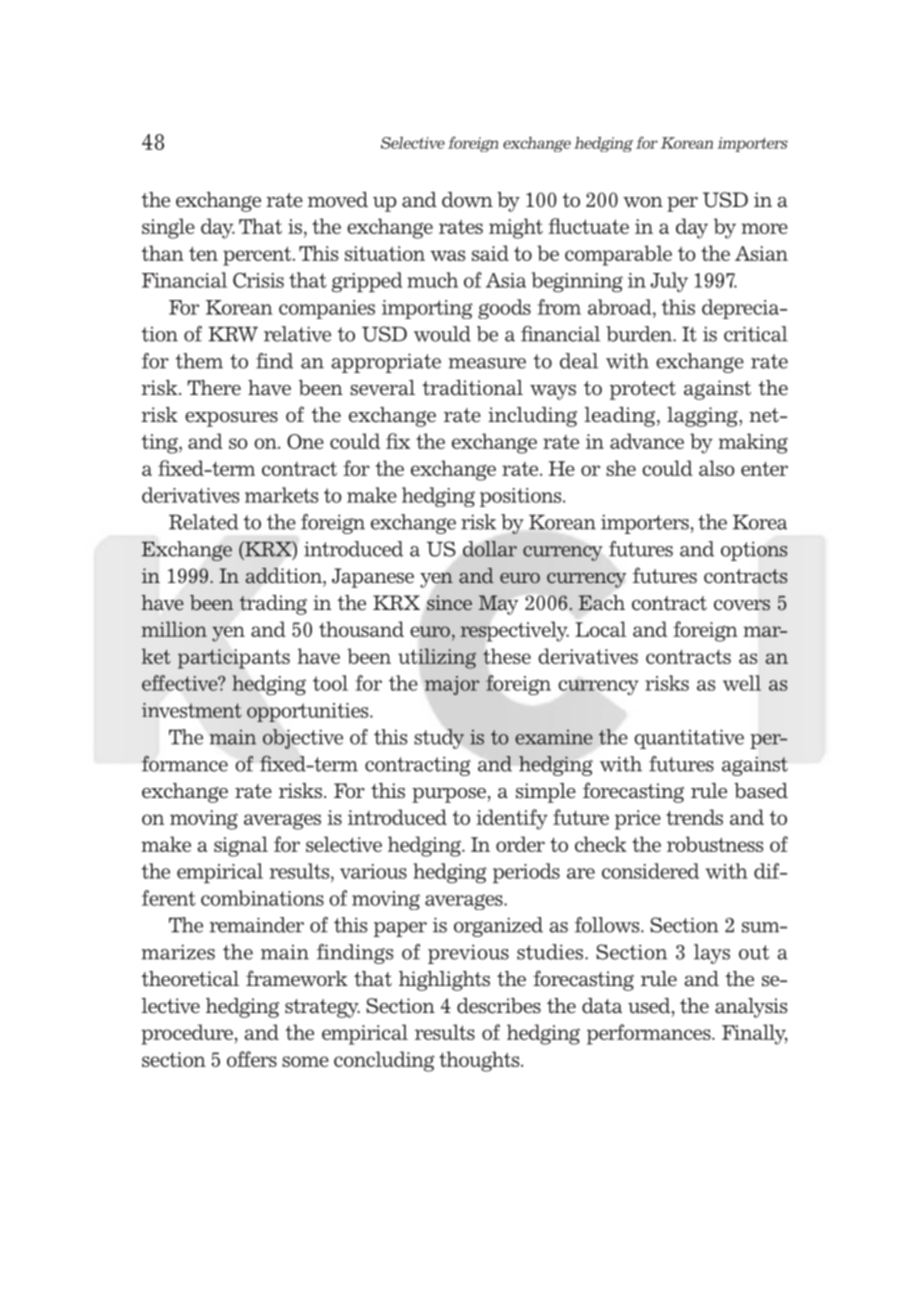  I want to click on offers, so click(252, 1059).
